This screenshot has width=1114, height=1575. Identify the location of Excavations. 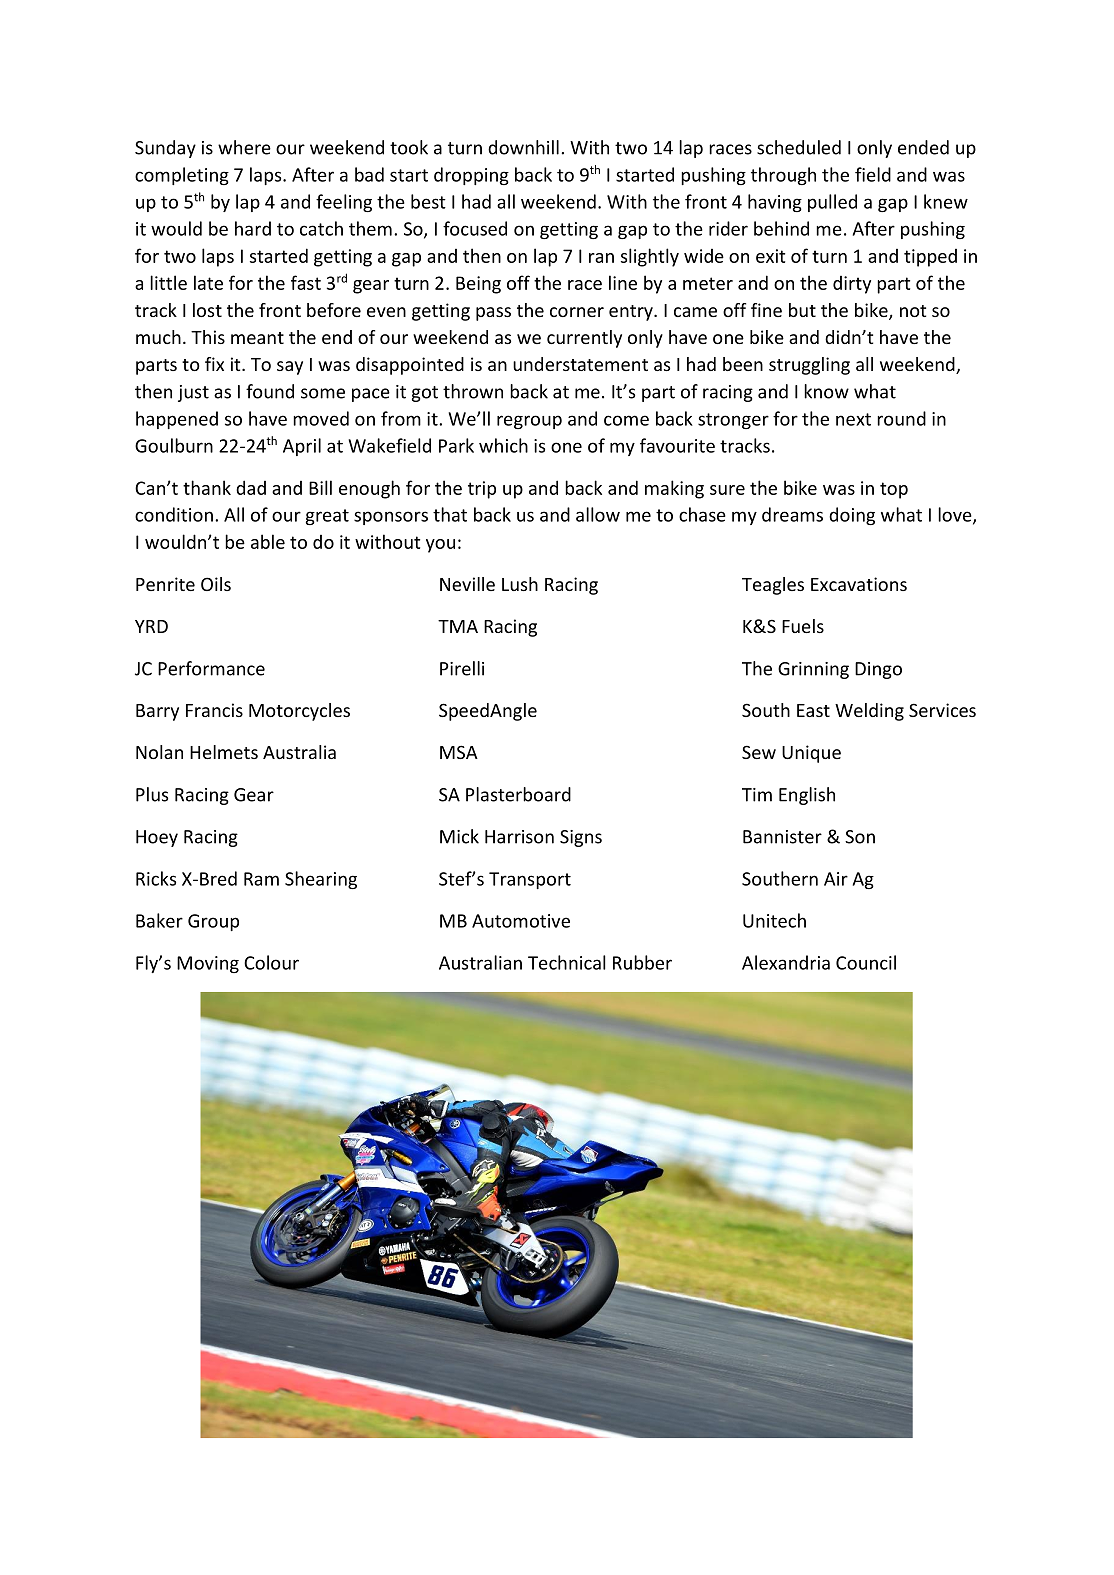
(859, 584).
